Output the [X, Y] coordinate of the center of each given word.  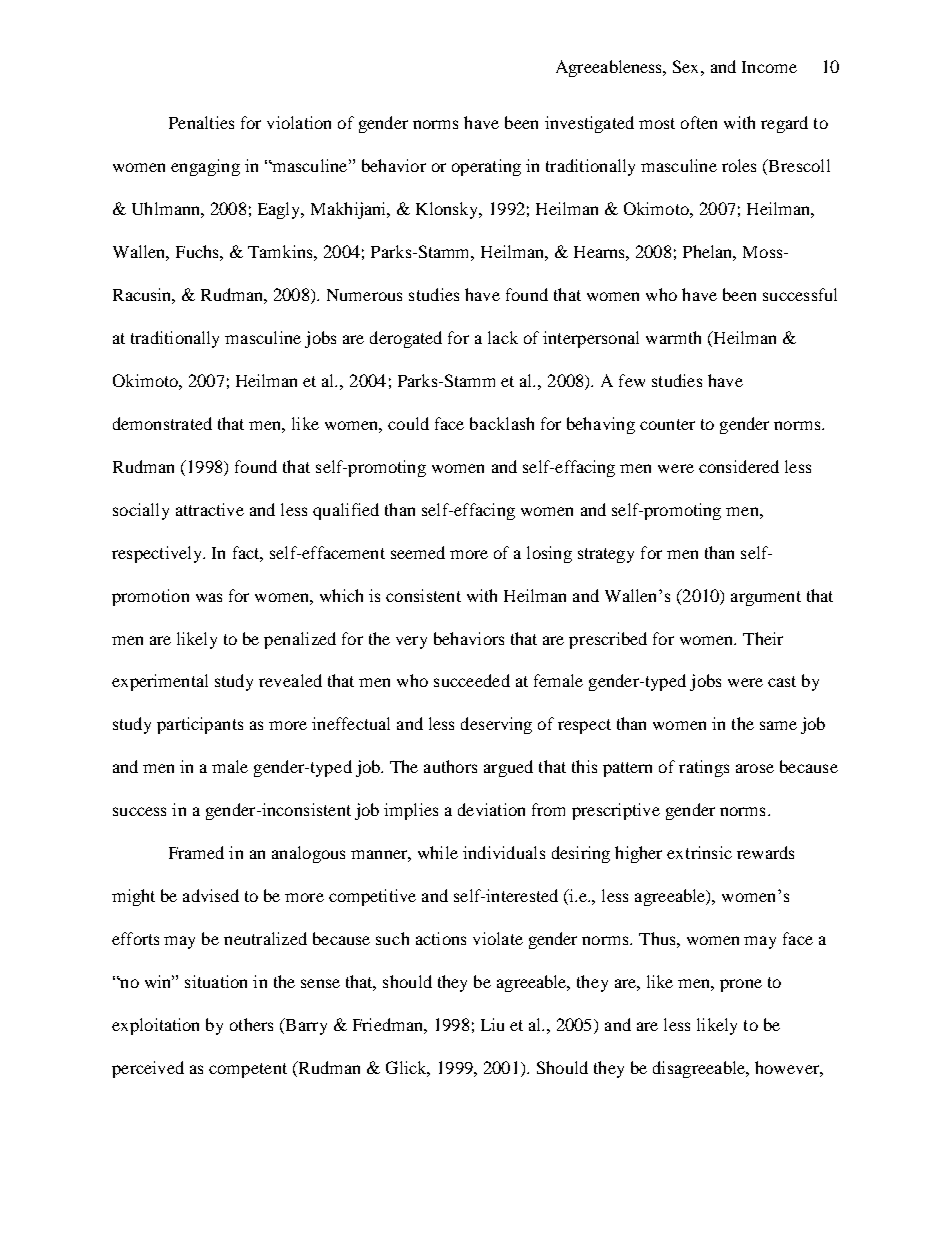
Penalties [201, 122]
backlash [502, 423]
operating [486, 167]
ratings [704, 768]
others [251, 1024]
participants [200, 725]
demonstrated [162, 423]
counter [667, 424]
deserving [496, 725]
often [699, 122]
